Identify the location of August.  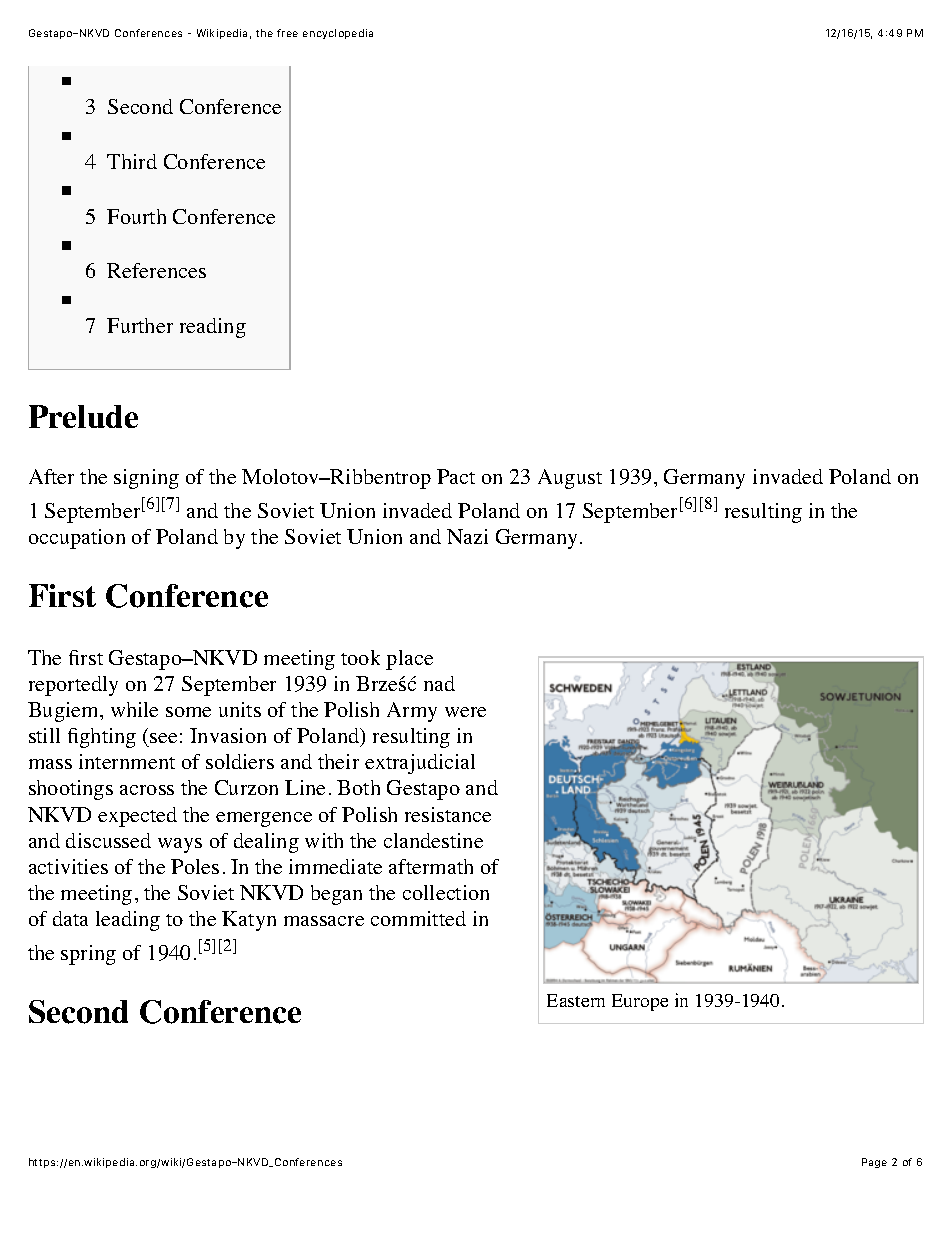
(570, 479).
